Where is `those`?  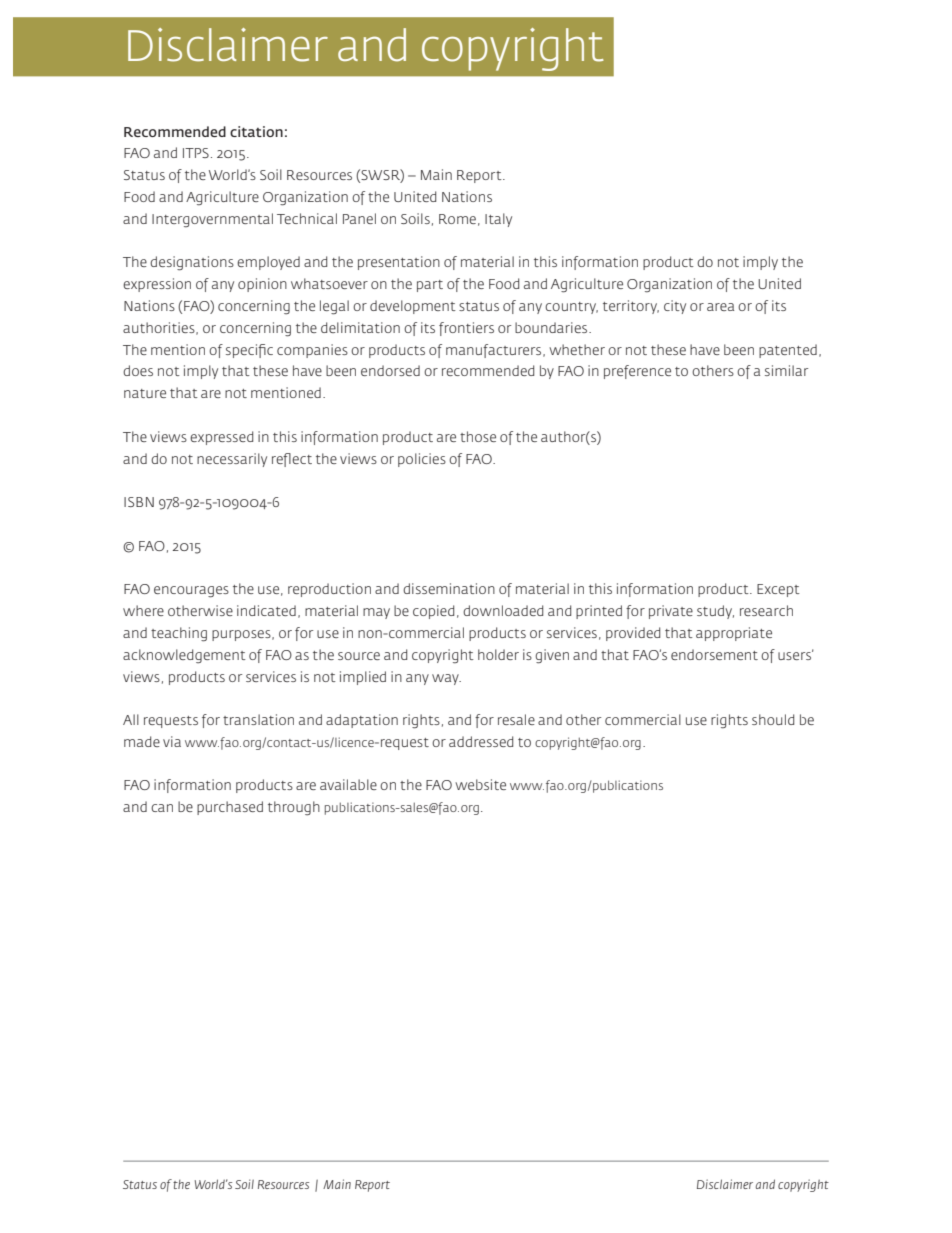
those is located at coordinates (478, 436).
